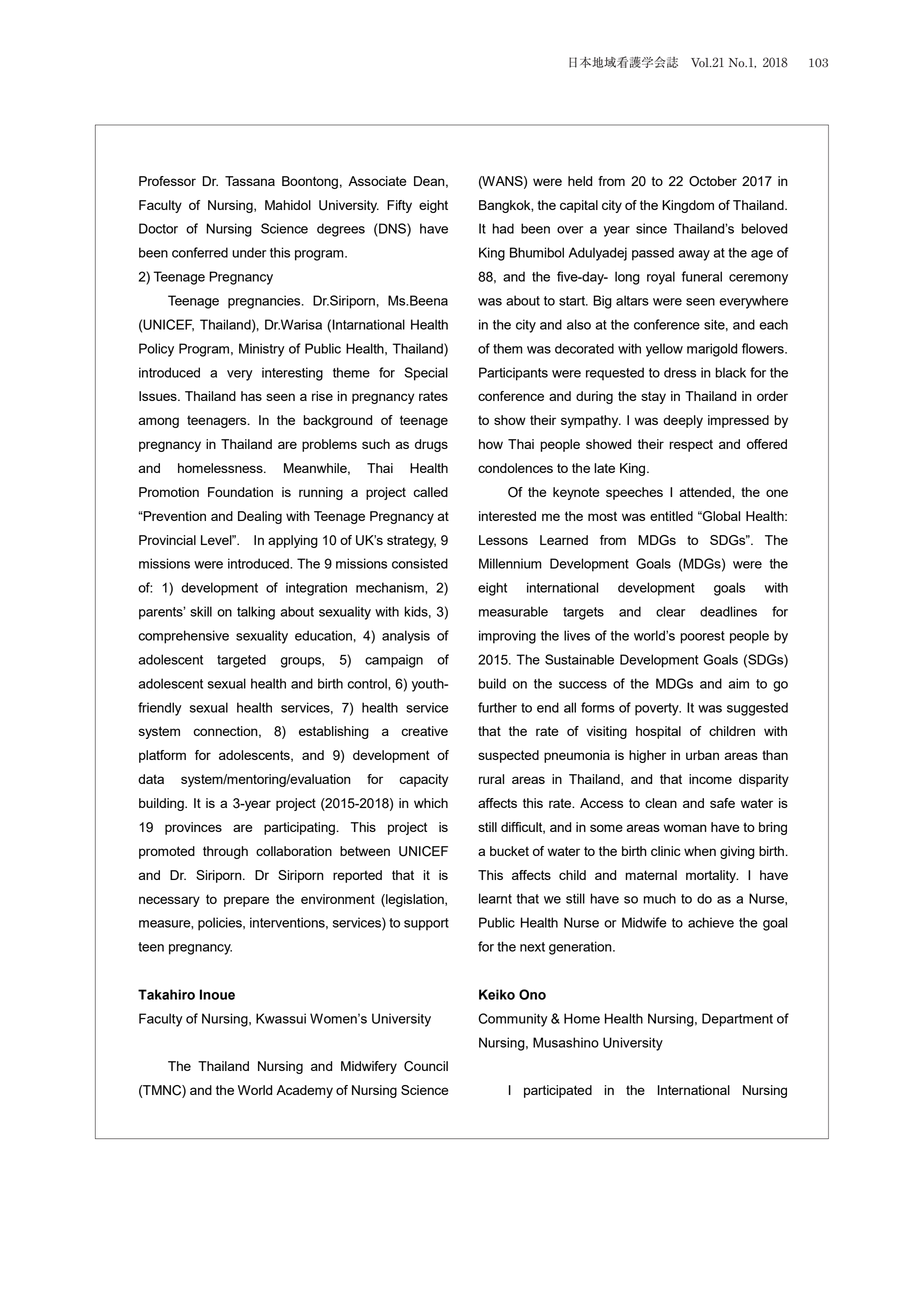 Image resolution: width=924 pixels, height=1308 pixels. I want to click on Academy, so click(304, 1091).
